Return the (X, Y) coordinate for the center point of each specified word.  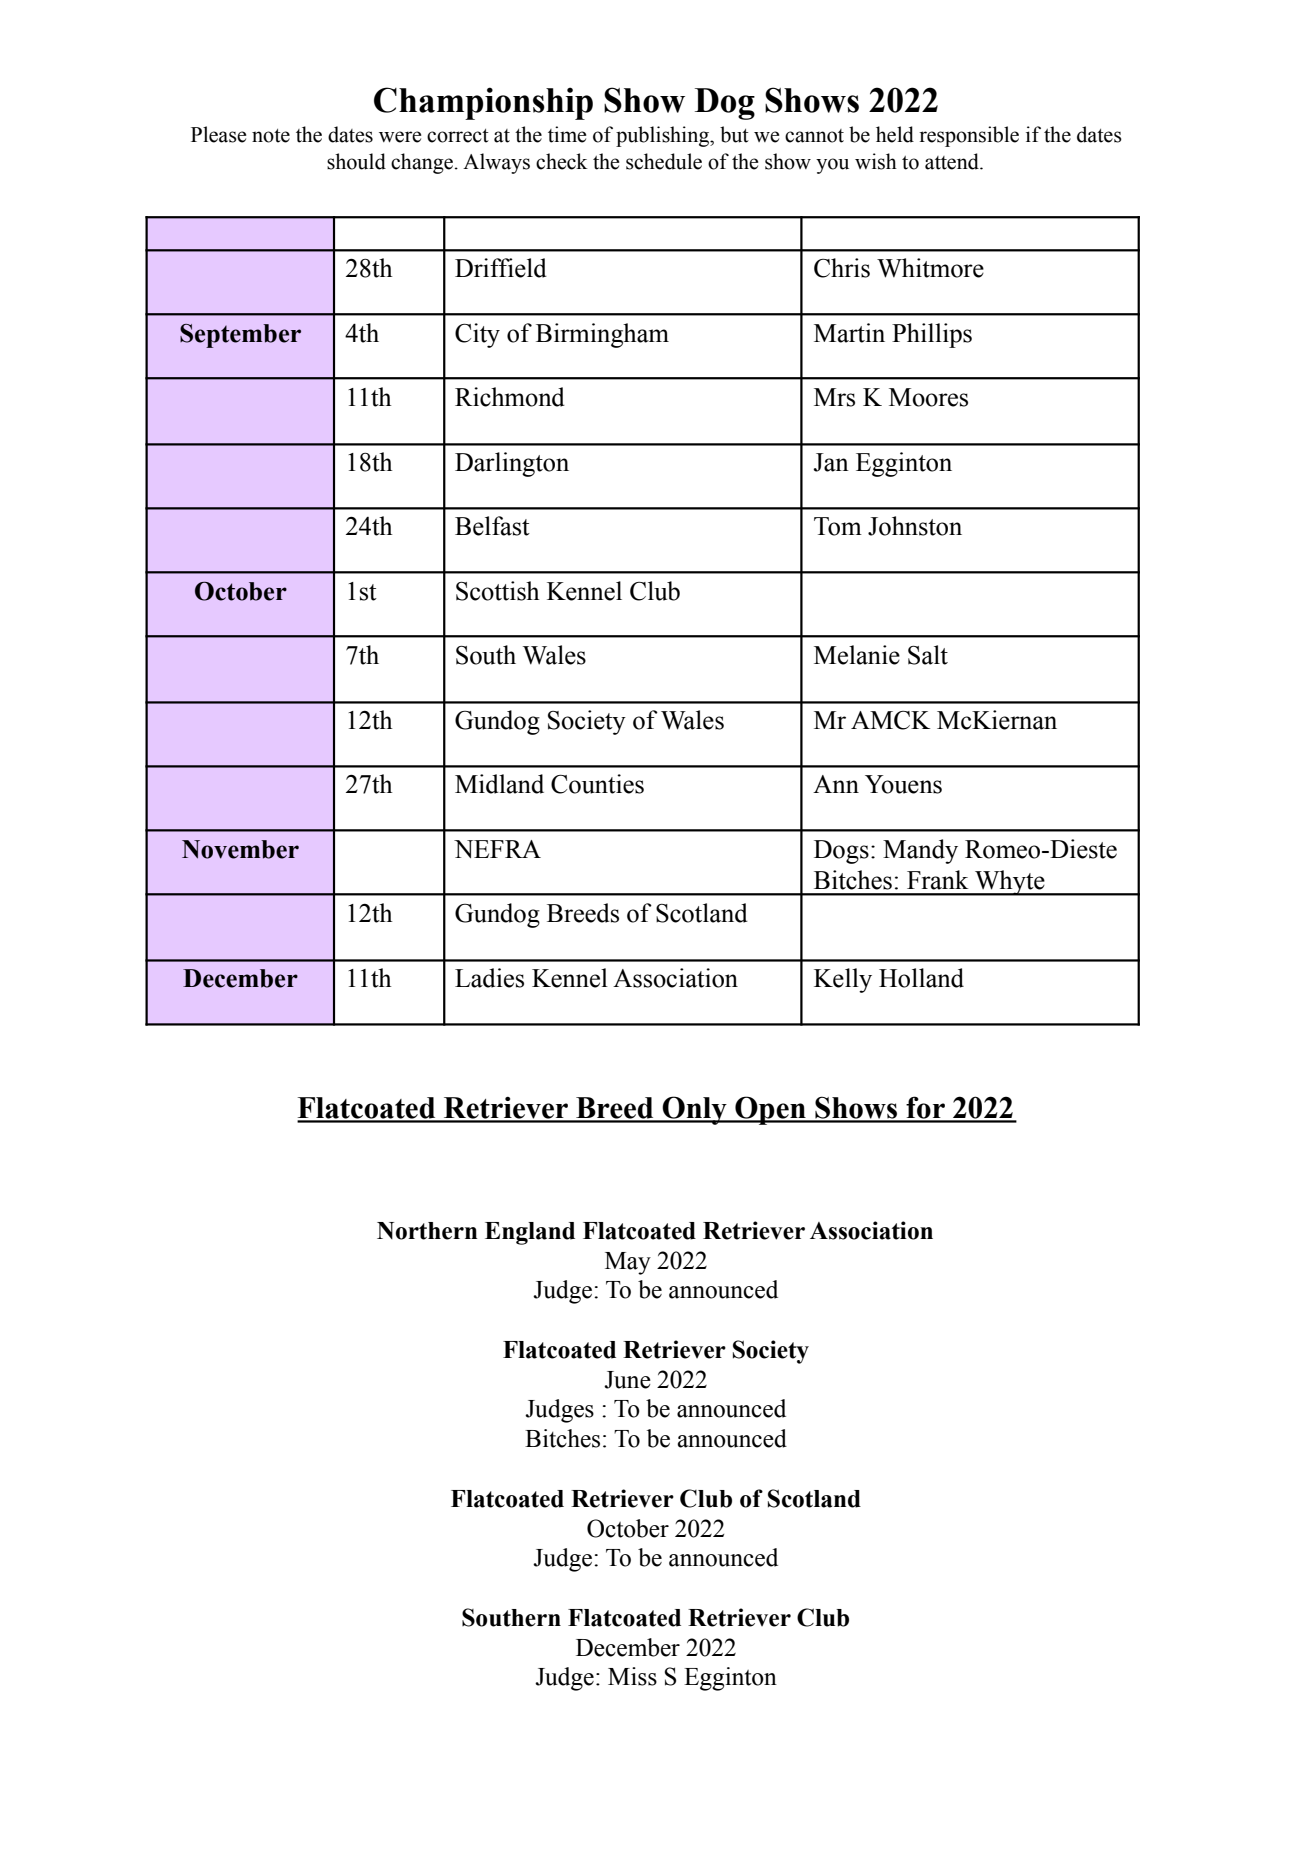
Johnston (915, 526)
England (530, 1233)
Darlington (512, 464)
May (628, 1263)
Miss (632, 1676)
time (567, 134)
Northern (427, 1231)
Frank (937, 880)
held (895, 134)
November (240, 849)
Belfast (492, 526)
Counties (597, 784)
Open (770, 1110)
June (627, 1380)
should (356, 161)
